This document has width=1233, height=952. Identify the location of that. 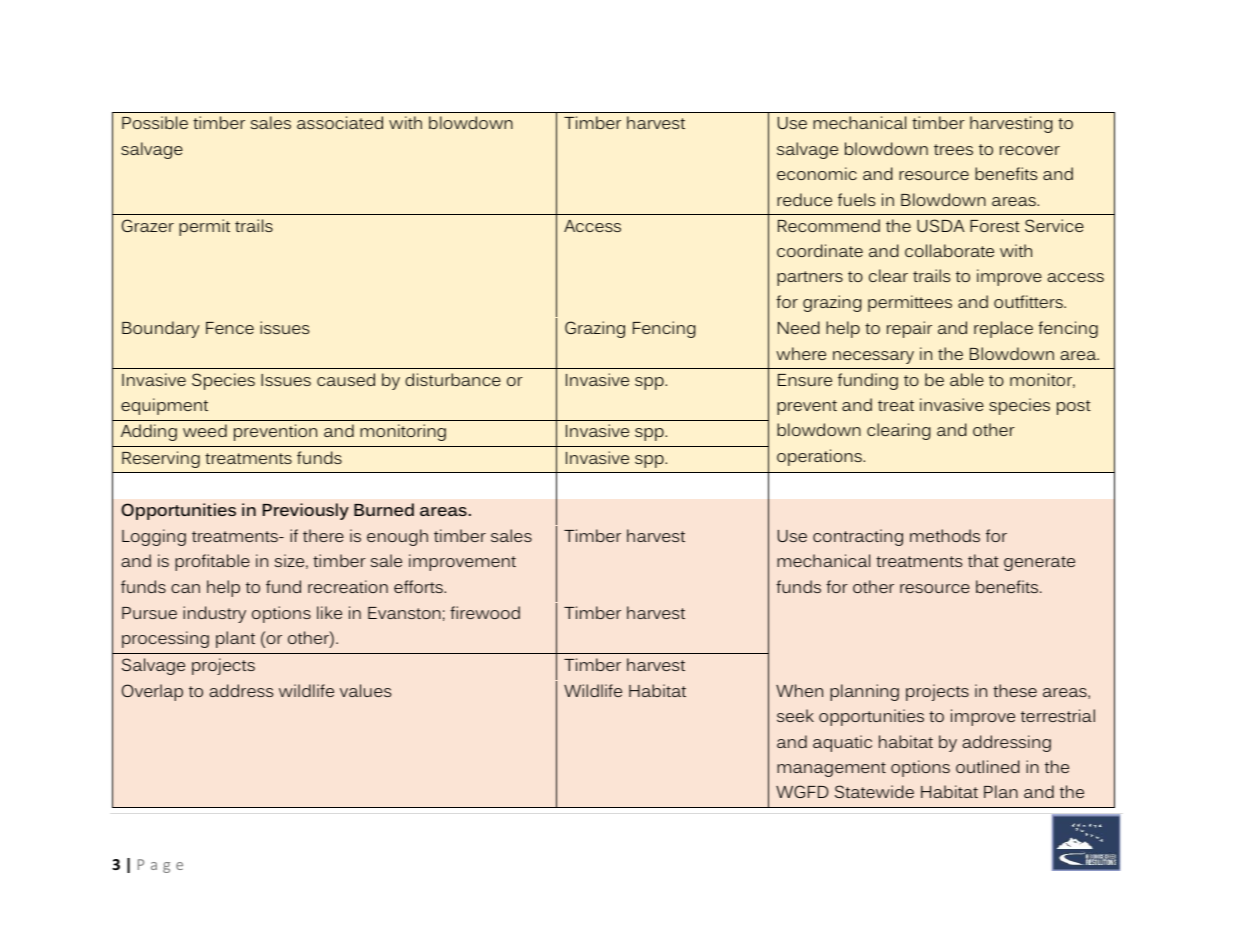
(983, 560).
